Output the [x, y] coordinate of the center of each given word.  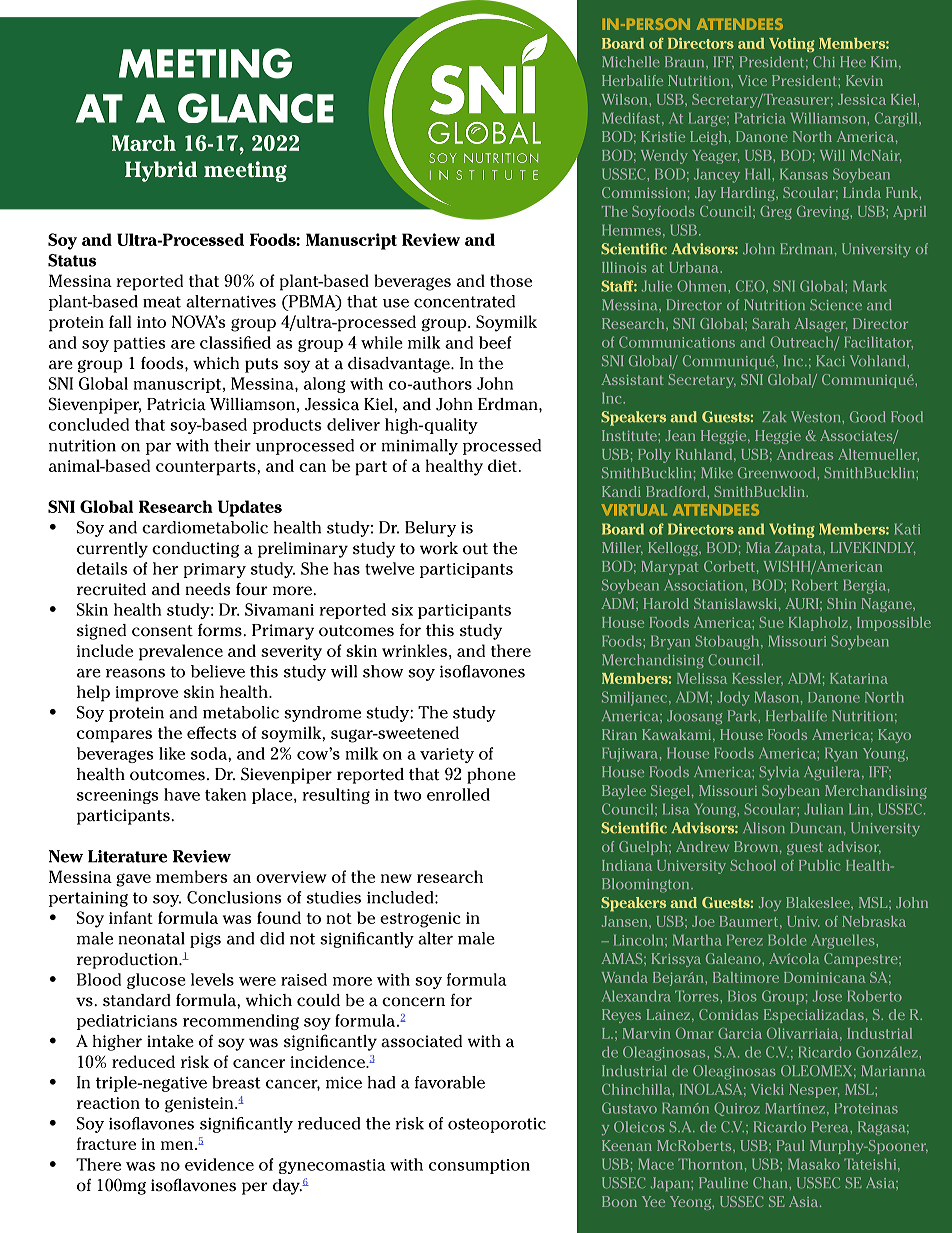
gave [133, 880]
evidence [219, 1164]
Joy [770, 904]
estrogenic [420, 920]
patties [139, 344]
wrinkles [414, 650]
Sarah [771, 323]
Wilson [624, 99]
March [144, 143]
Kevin [864, 80]
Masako [814, 1164]
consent [162, 631]
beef [495, 342]
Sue [771, 622]
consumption [479, 1166]
